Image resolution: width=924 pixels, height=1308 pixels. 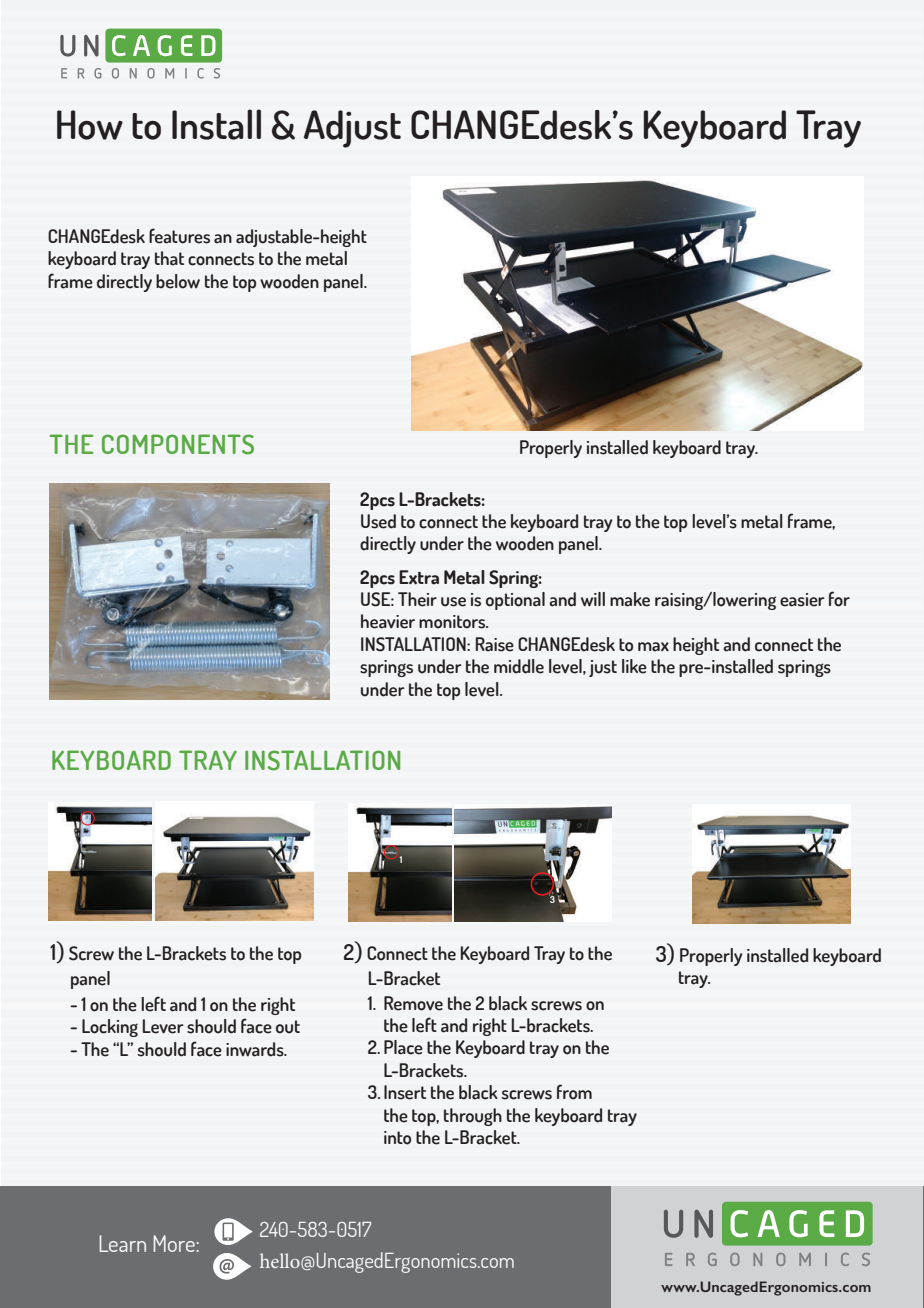 What do you see at coordinates (397, 1138) in the screenshot?
I see `into` at bounding box center [397, 1138].
